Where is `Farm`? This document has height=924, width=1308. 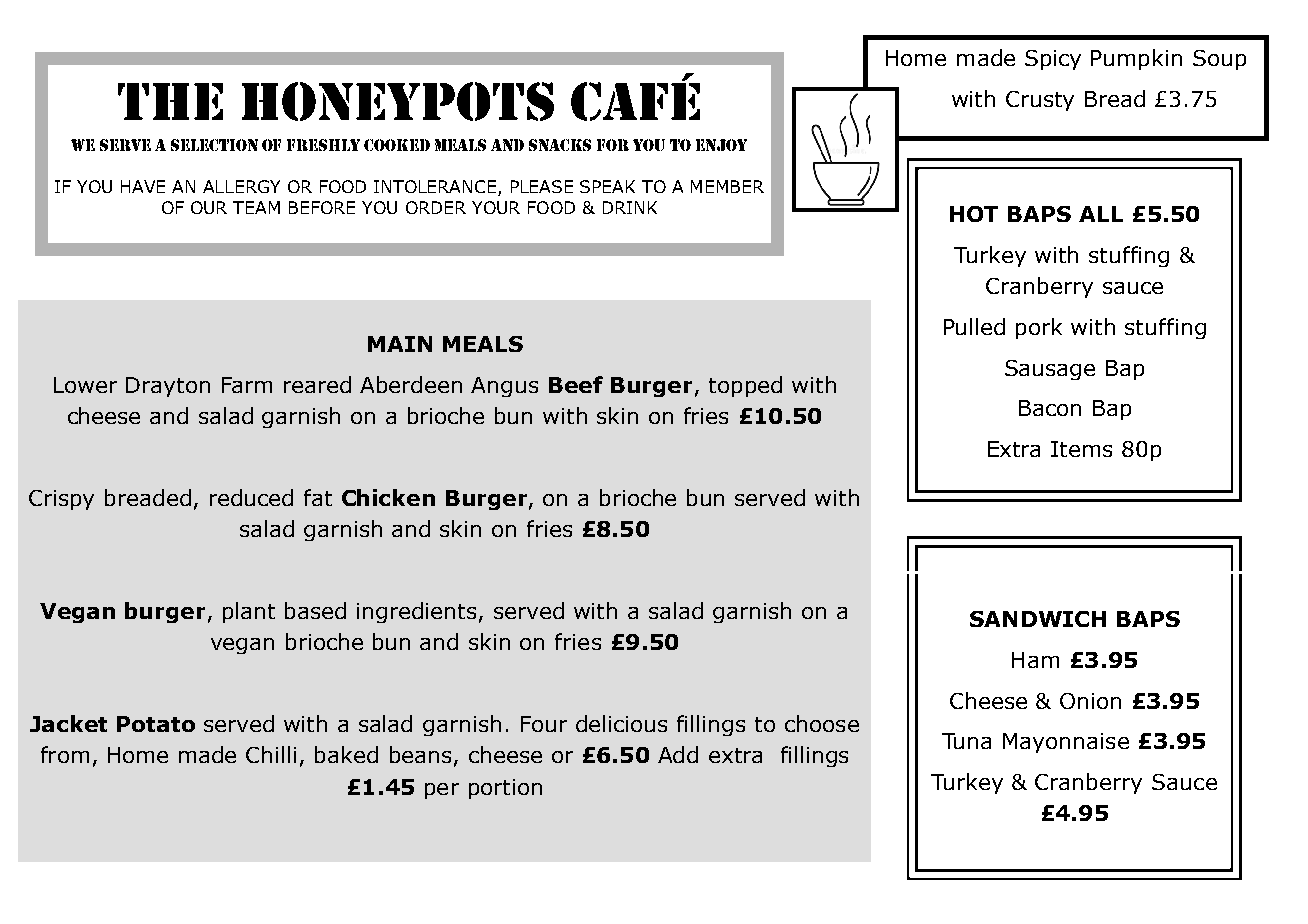
Farm is located at coordinates (247, 385).
